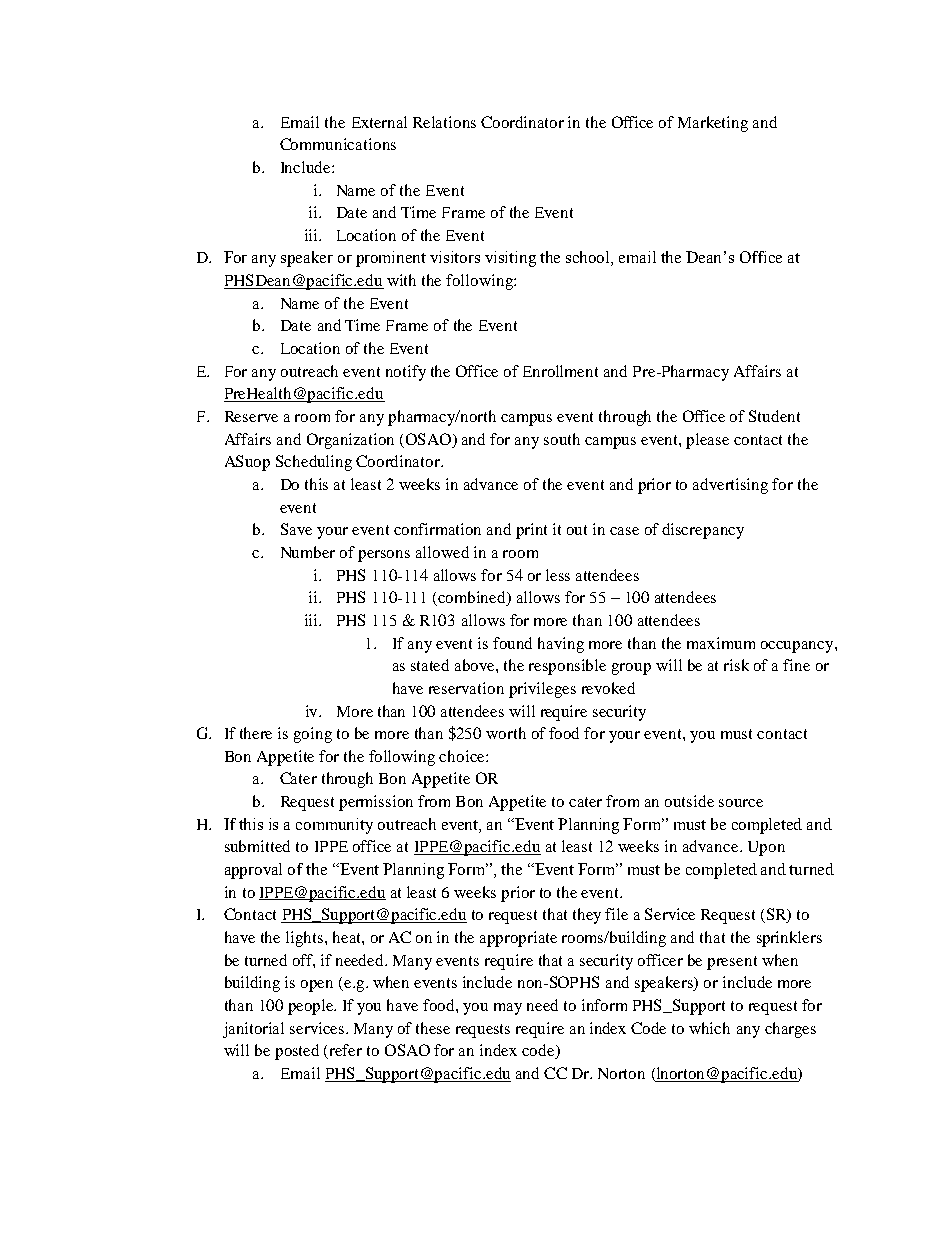 This image has width=952, height=1233. I want to click on which, so click(709, 1028).
